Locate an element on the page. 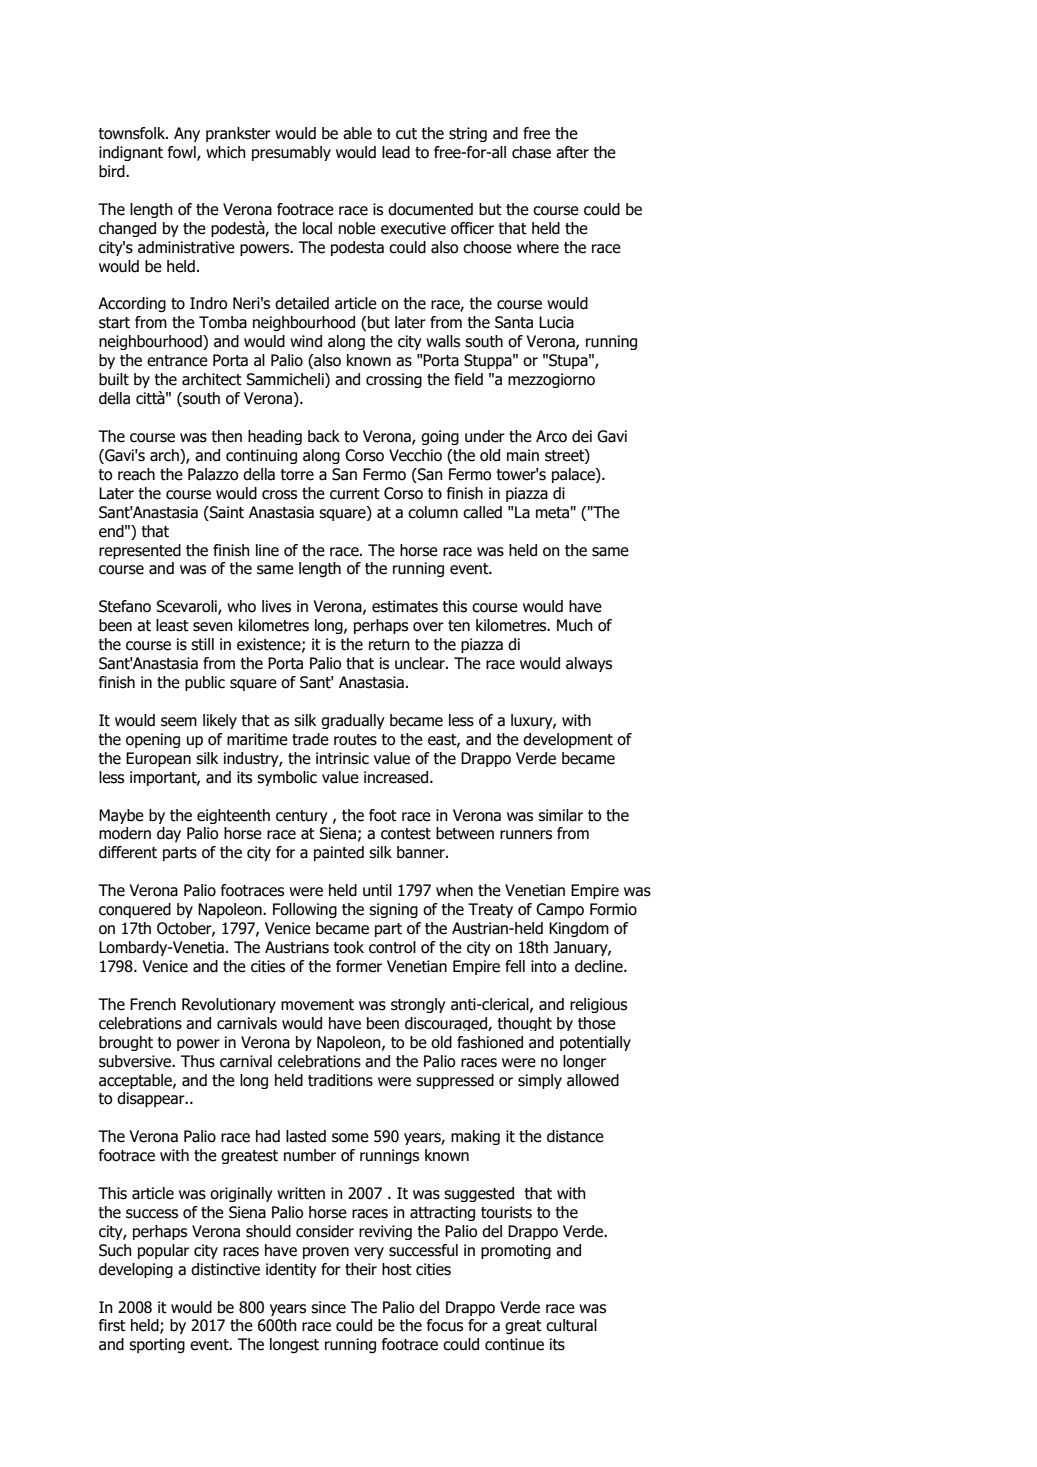 This page has height=1467, width=1037. took is located at coordinates (349, 947).
